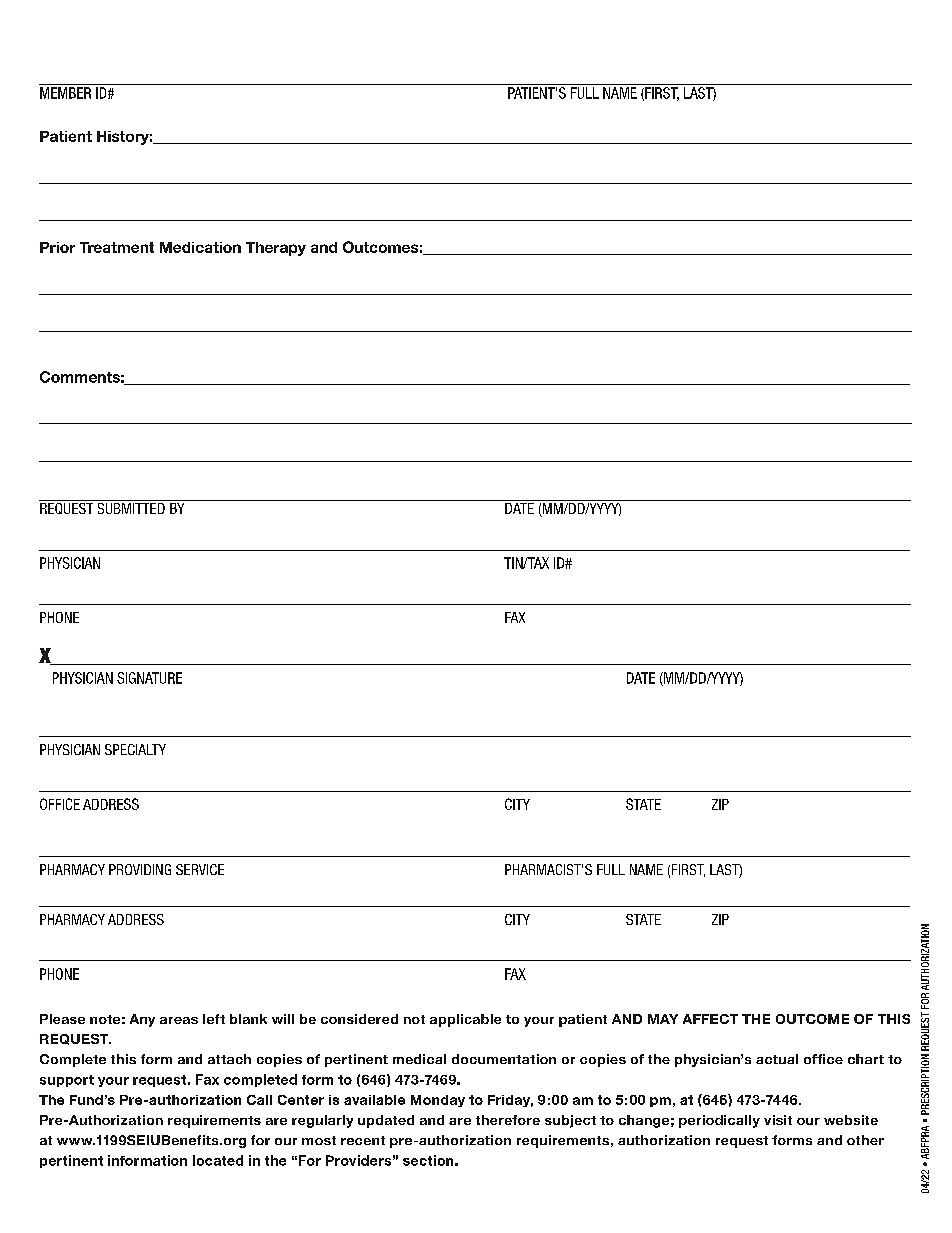 Image resolution: width=952 pixels, height=1233 pixels. What do you see at coordinates (149, 678) in the screenshot?
I see `SIGNATURE` at bounding box center [149, 678].
